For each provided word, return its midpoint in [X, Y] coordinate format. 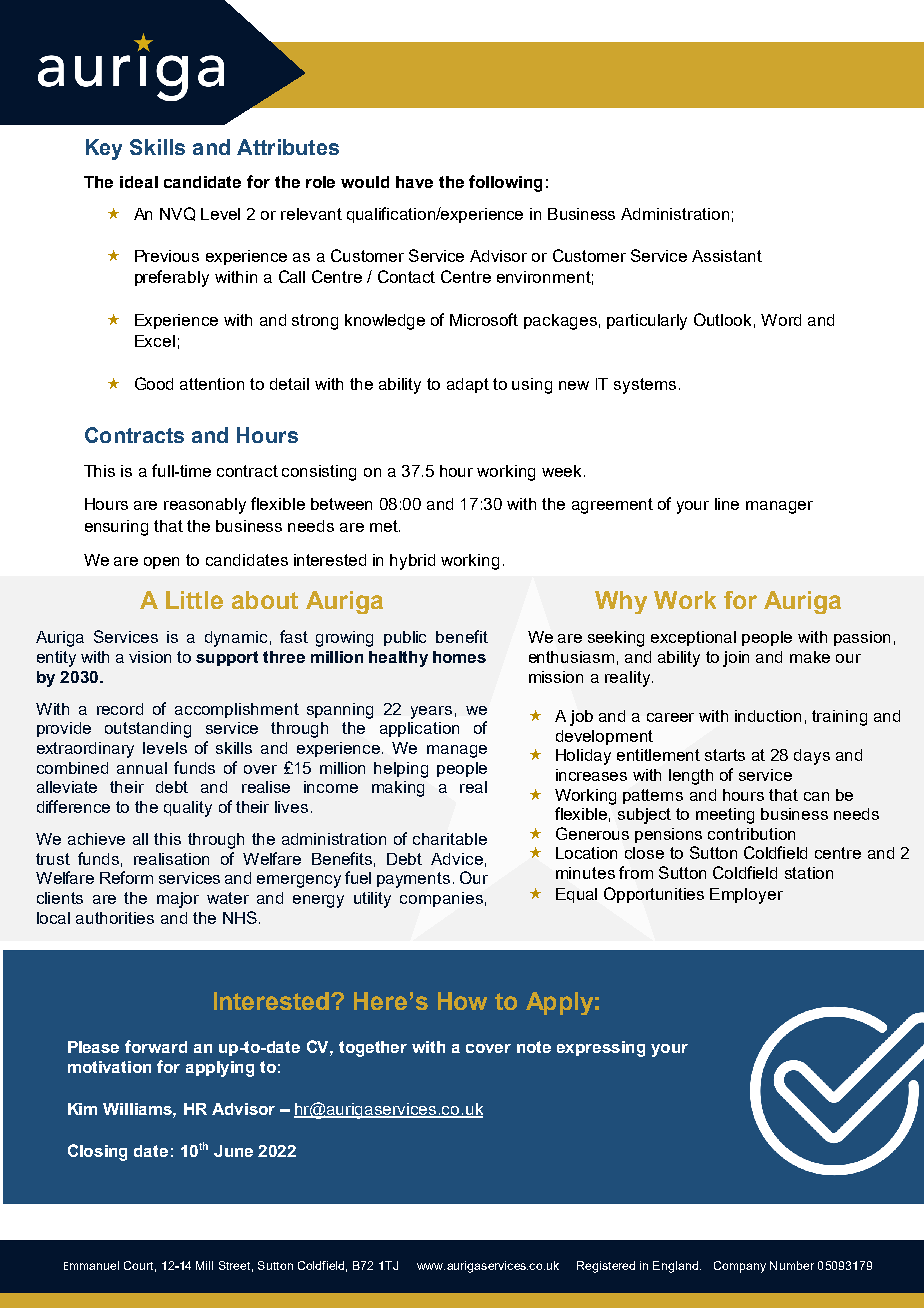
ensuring [116, 528]
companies [441, 899]
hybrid [412, 562]
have [414, 182]
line [727, 504]
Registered [606, 1267]
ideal [139, 182]
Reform [126, 877]
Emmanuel [91, 1265]
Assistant [727, 256]
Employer [746, 896]
